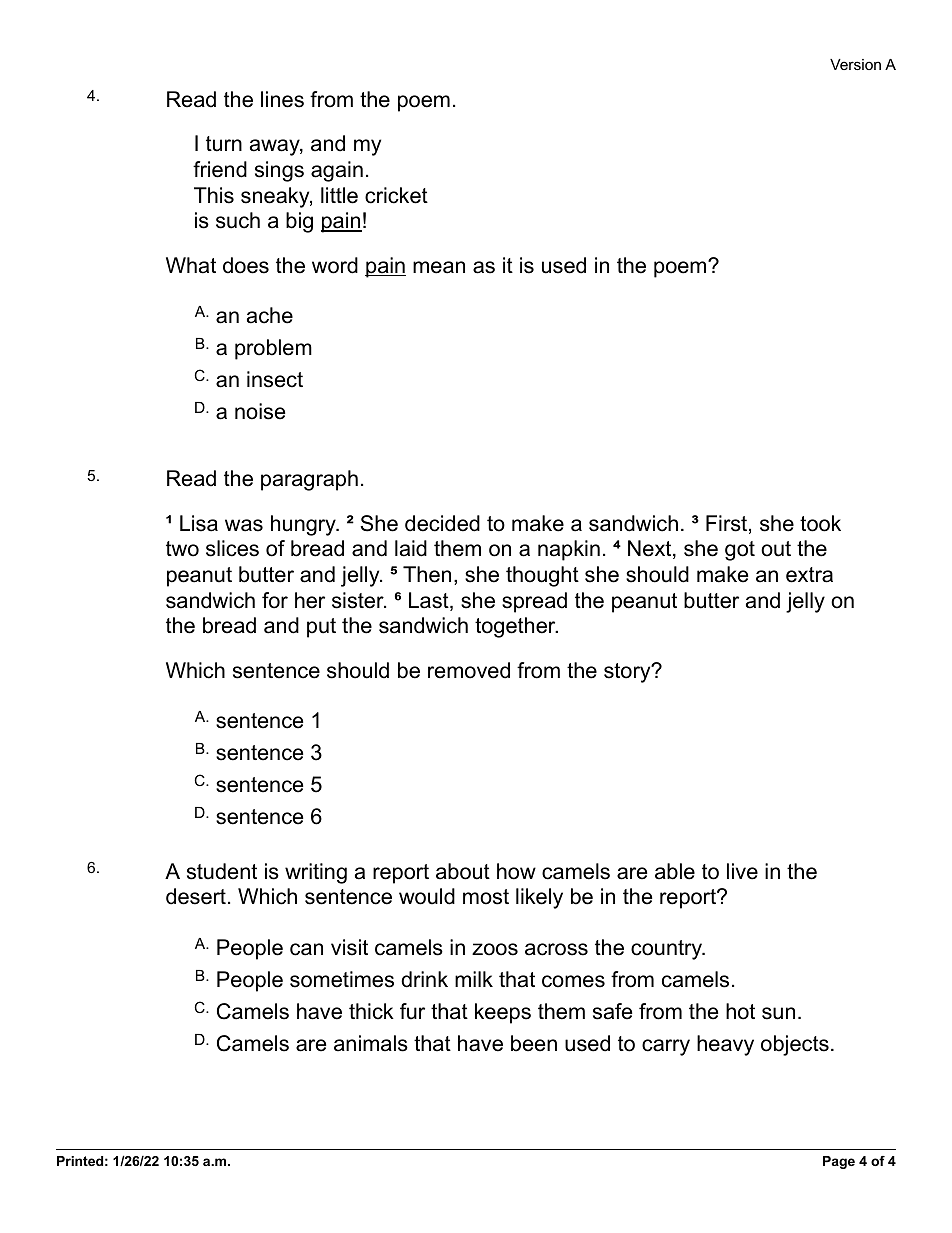 Image resolution: width=952 pixels, height=1233 pixels. Describe the element at coordinates (275, 600) in the document. I see `for` at that location.
